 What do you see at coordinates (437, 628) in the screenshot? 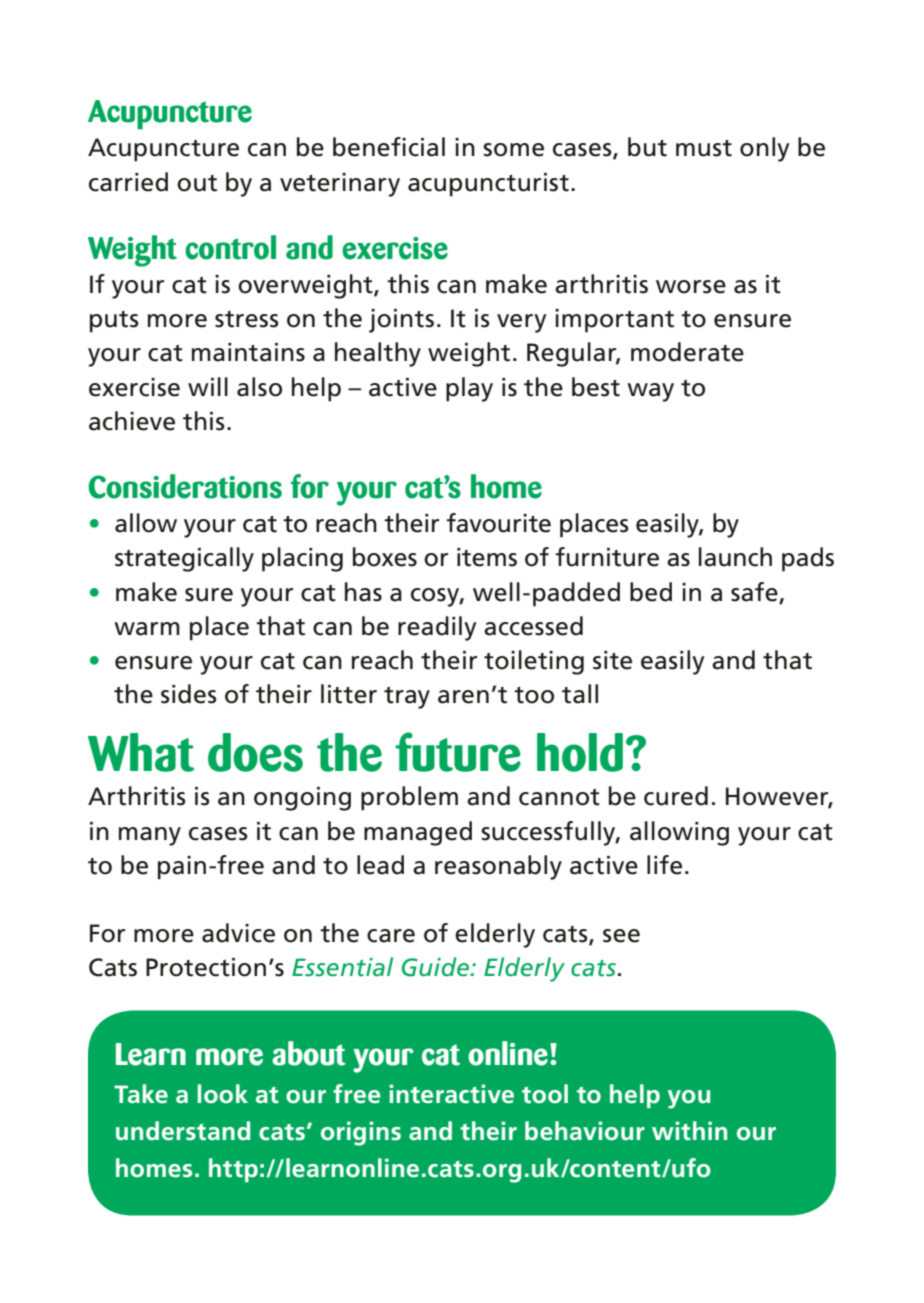
I see `readily` at bounding box center [437, 628].
